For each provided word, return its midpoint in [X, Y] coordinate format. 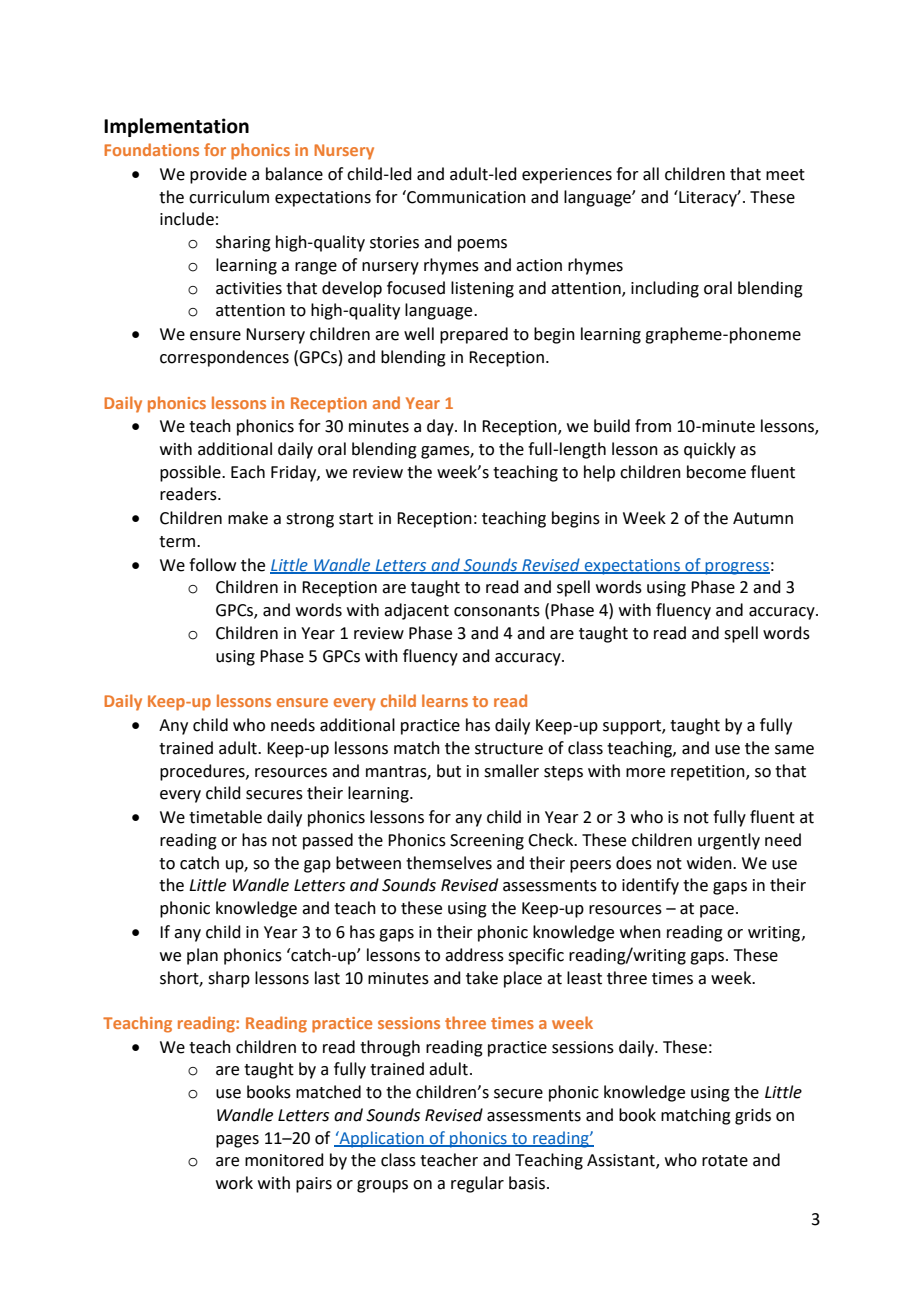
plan [202, 956]
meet [785, 175]
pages [237, 1141]
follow [212, 565]
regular [477, 1184]
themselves [449, 863]
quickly [710, 450]
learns [445, 700]
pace [717, 911]
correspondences [224, 358]
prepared [474, 335]
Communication [465, 197]
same [794, 750]
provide [218, 175]
